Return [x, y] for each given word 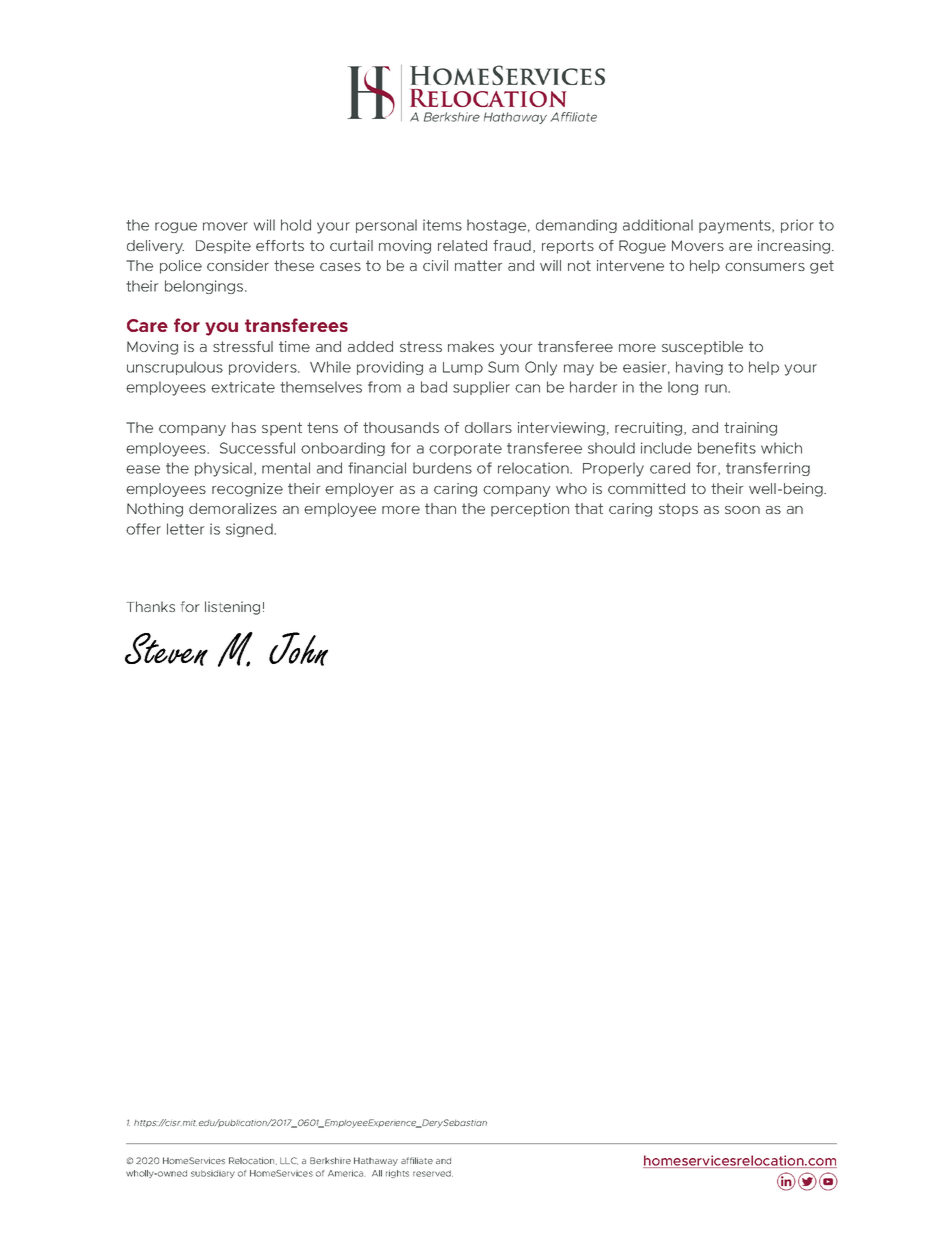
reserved [433, 1173]
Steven [166, 649]
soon [742, 510]
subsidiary [213, 1174]
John [298, 649]
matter [478, 265]
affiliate [417, 1160]
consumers [765, 267]
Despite [223, 247]
